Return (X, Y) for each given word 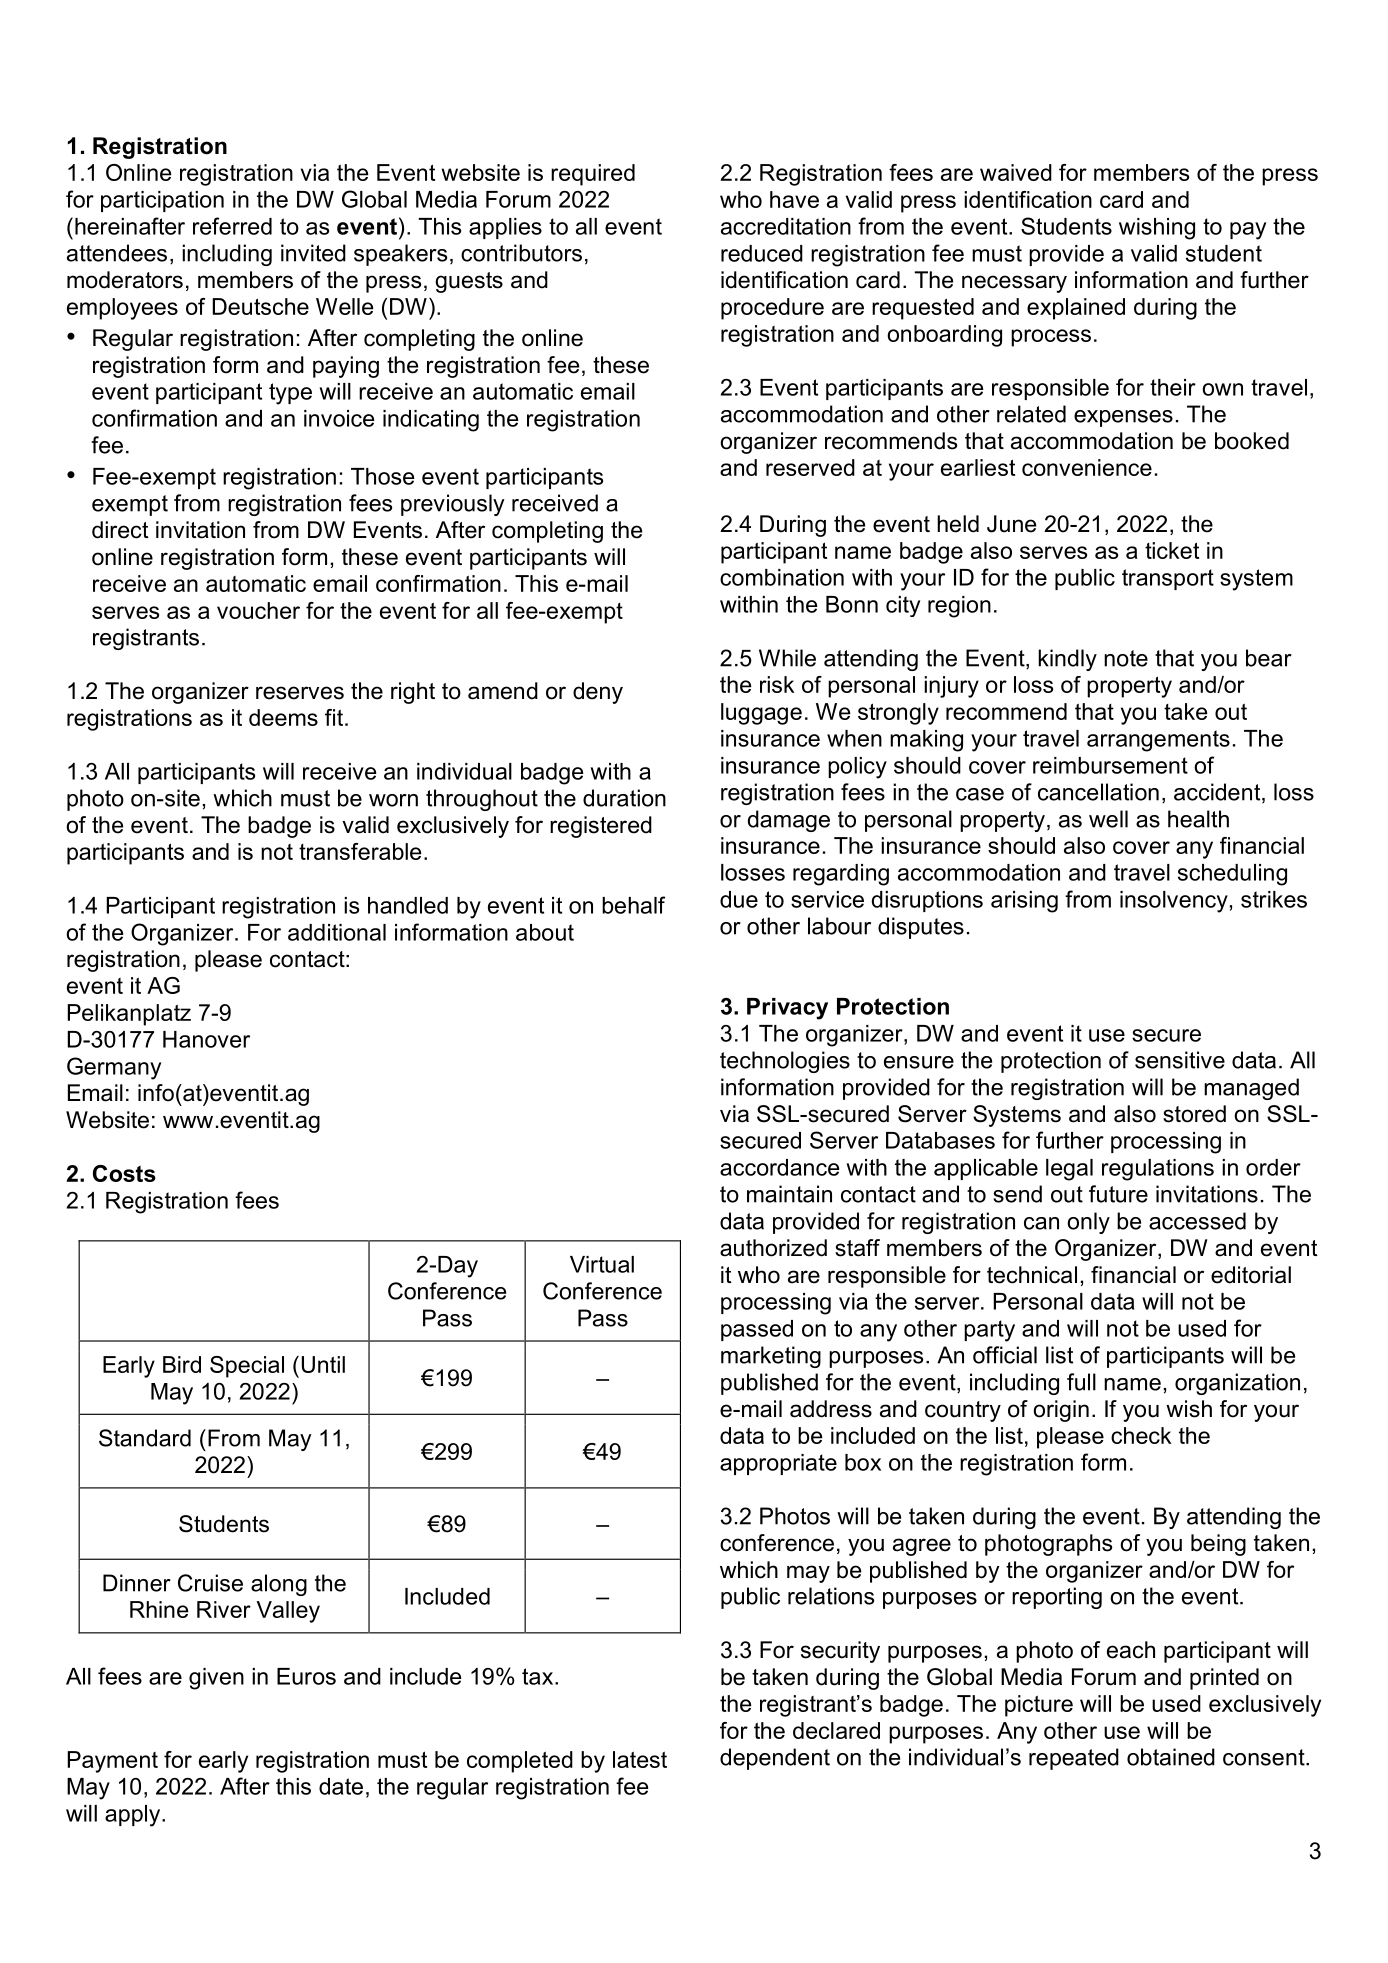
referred (232, 226)
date (341, 1786)
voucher (258, 610)
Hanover (206, 1039)
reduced (762, 253)
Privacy (787, 1009)
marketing (771, 1357)
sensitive (1180, 1060)
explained (1076, 309)
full (1081, 1382)
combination (782, 577)
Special (247, 1367)
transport (1168, 579)
